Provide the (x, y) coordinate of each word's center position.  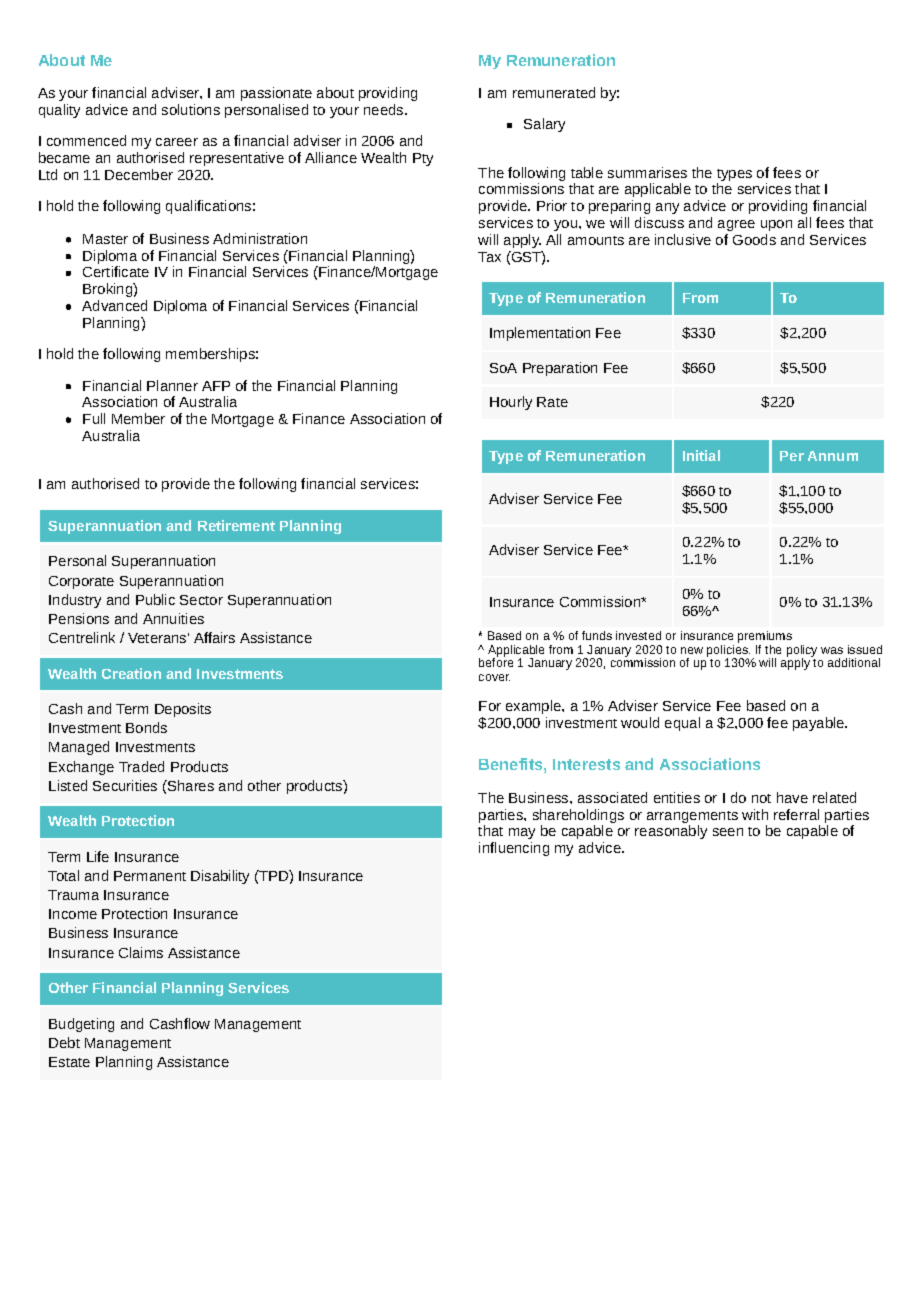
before (496, 661)
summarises (647, 172)
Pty (423, 159)
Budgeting (81, 1025)
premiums (765, 638)
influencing (514, 849)
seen (728, 832)
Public (155, 599)
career (177, 142)
